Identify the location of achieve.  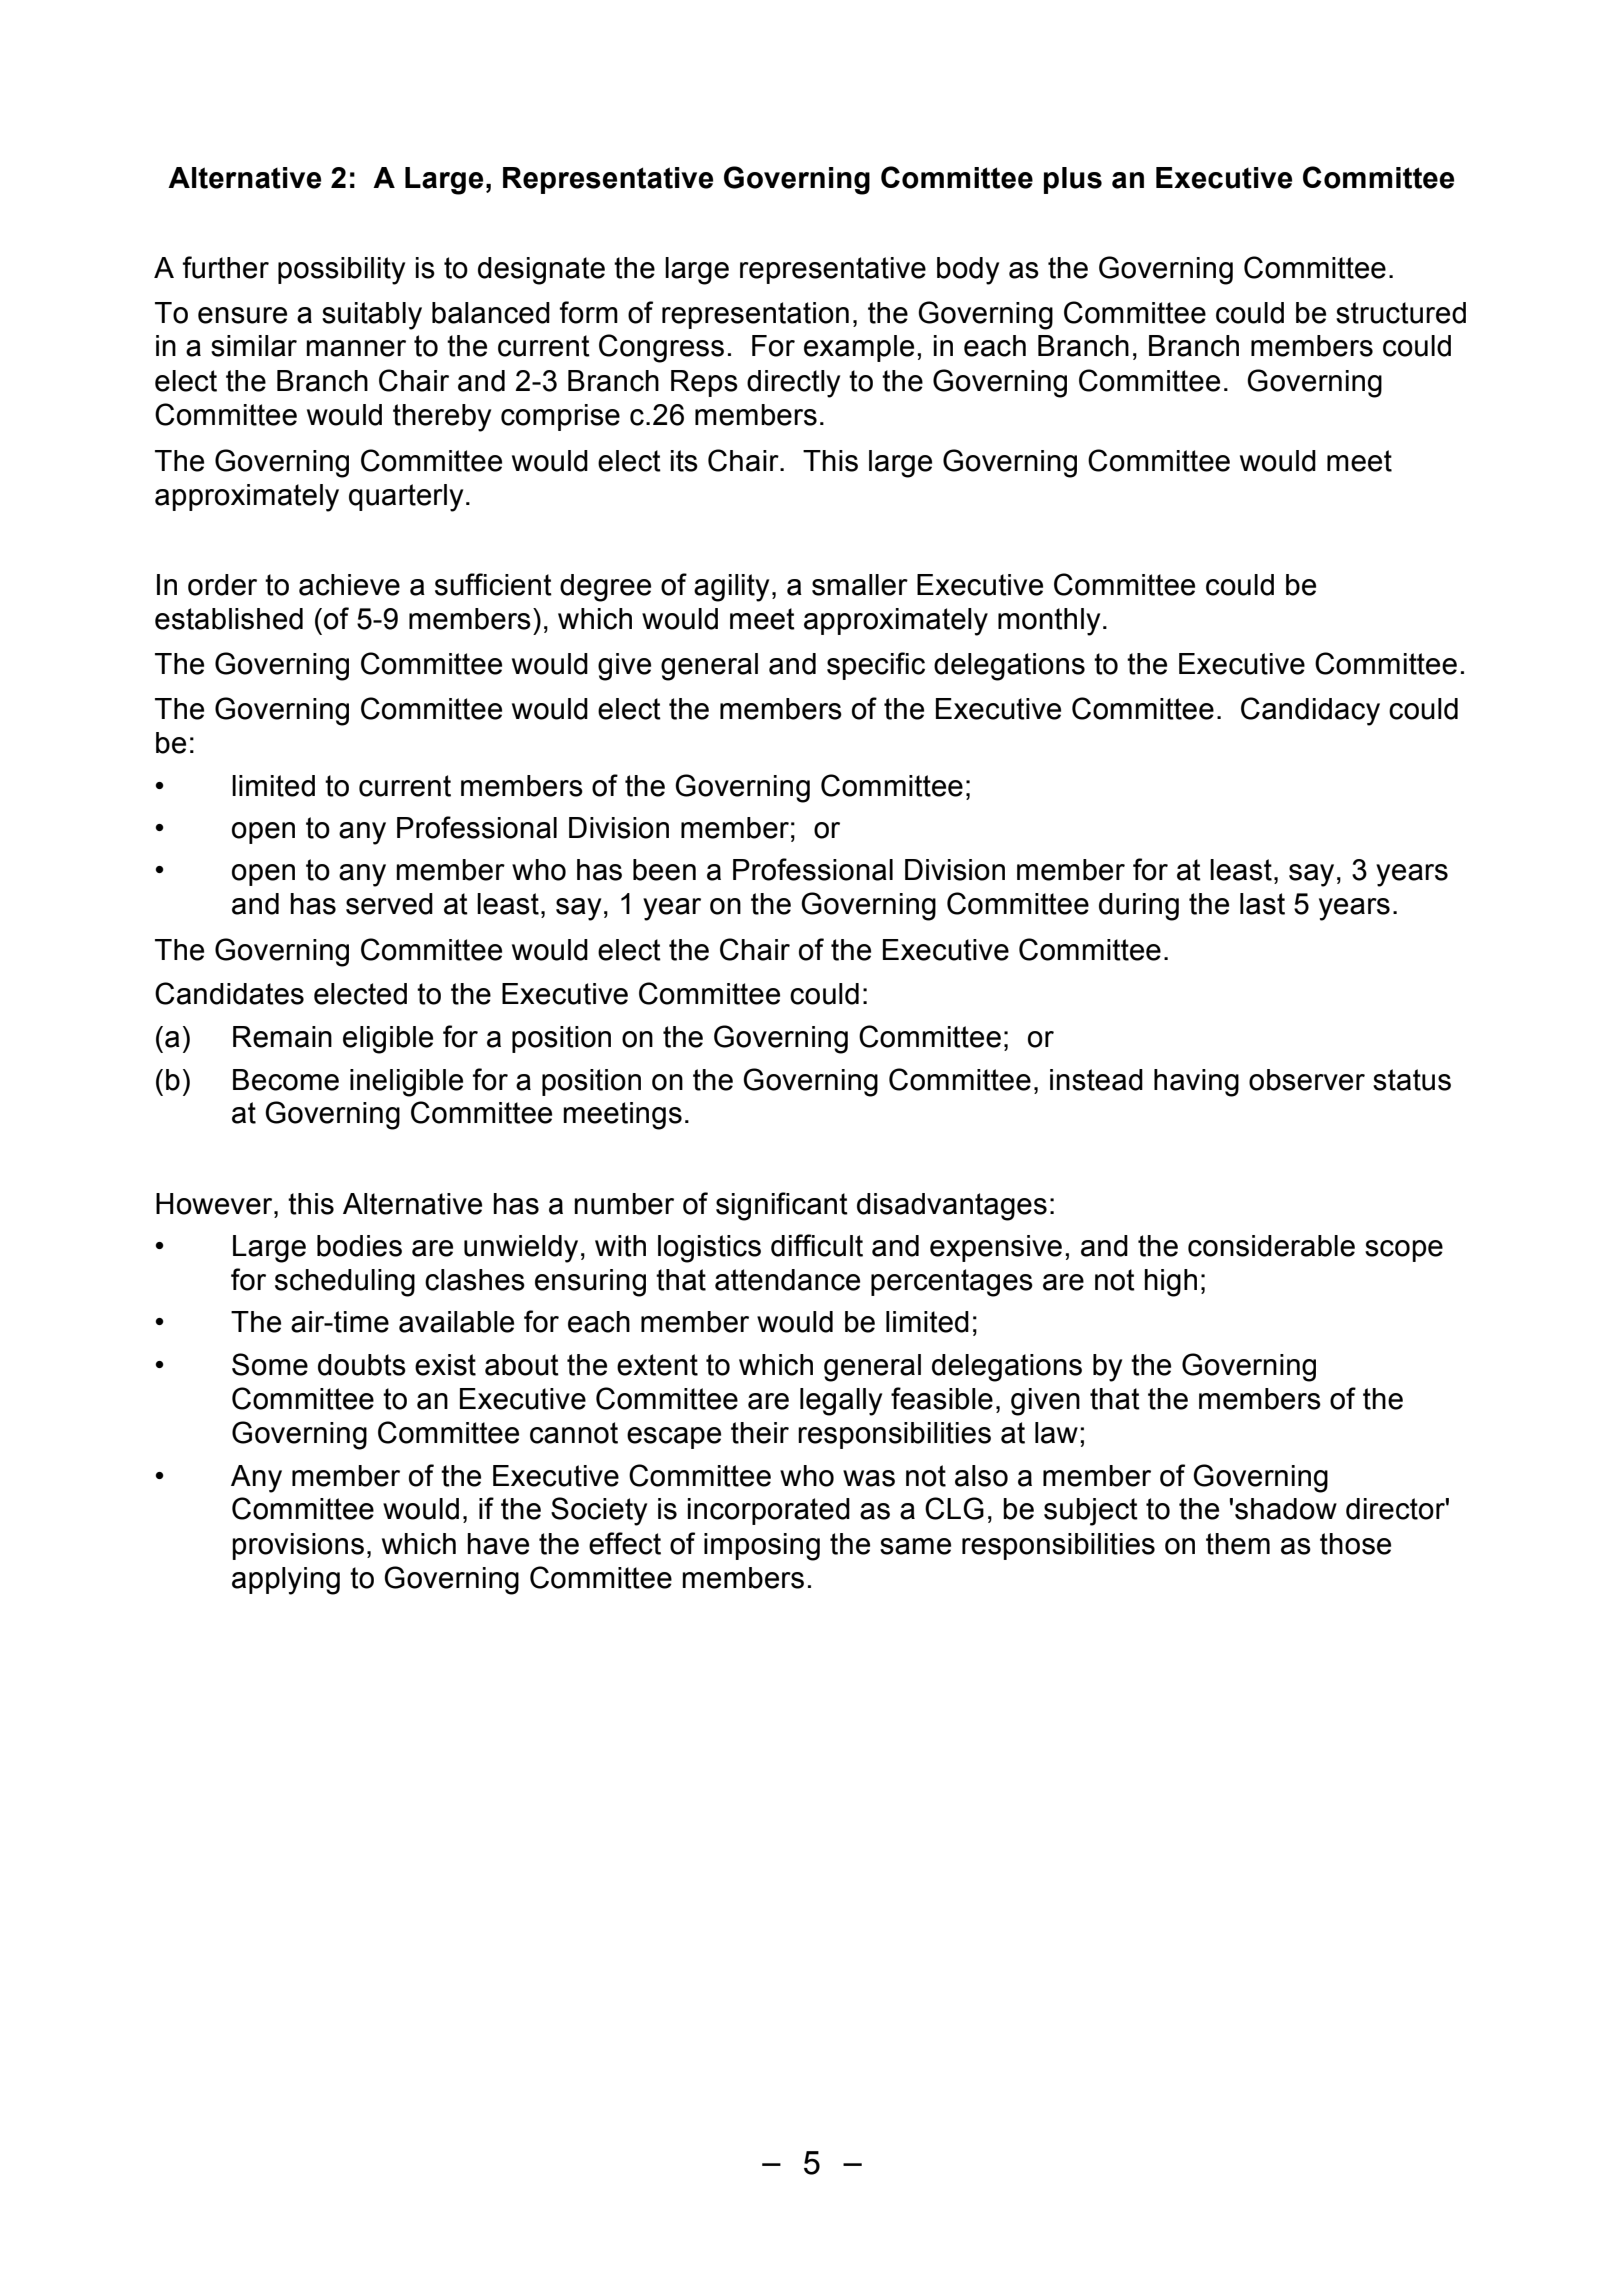
(349, 585).
